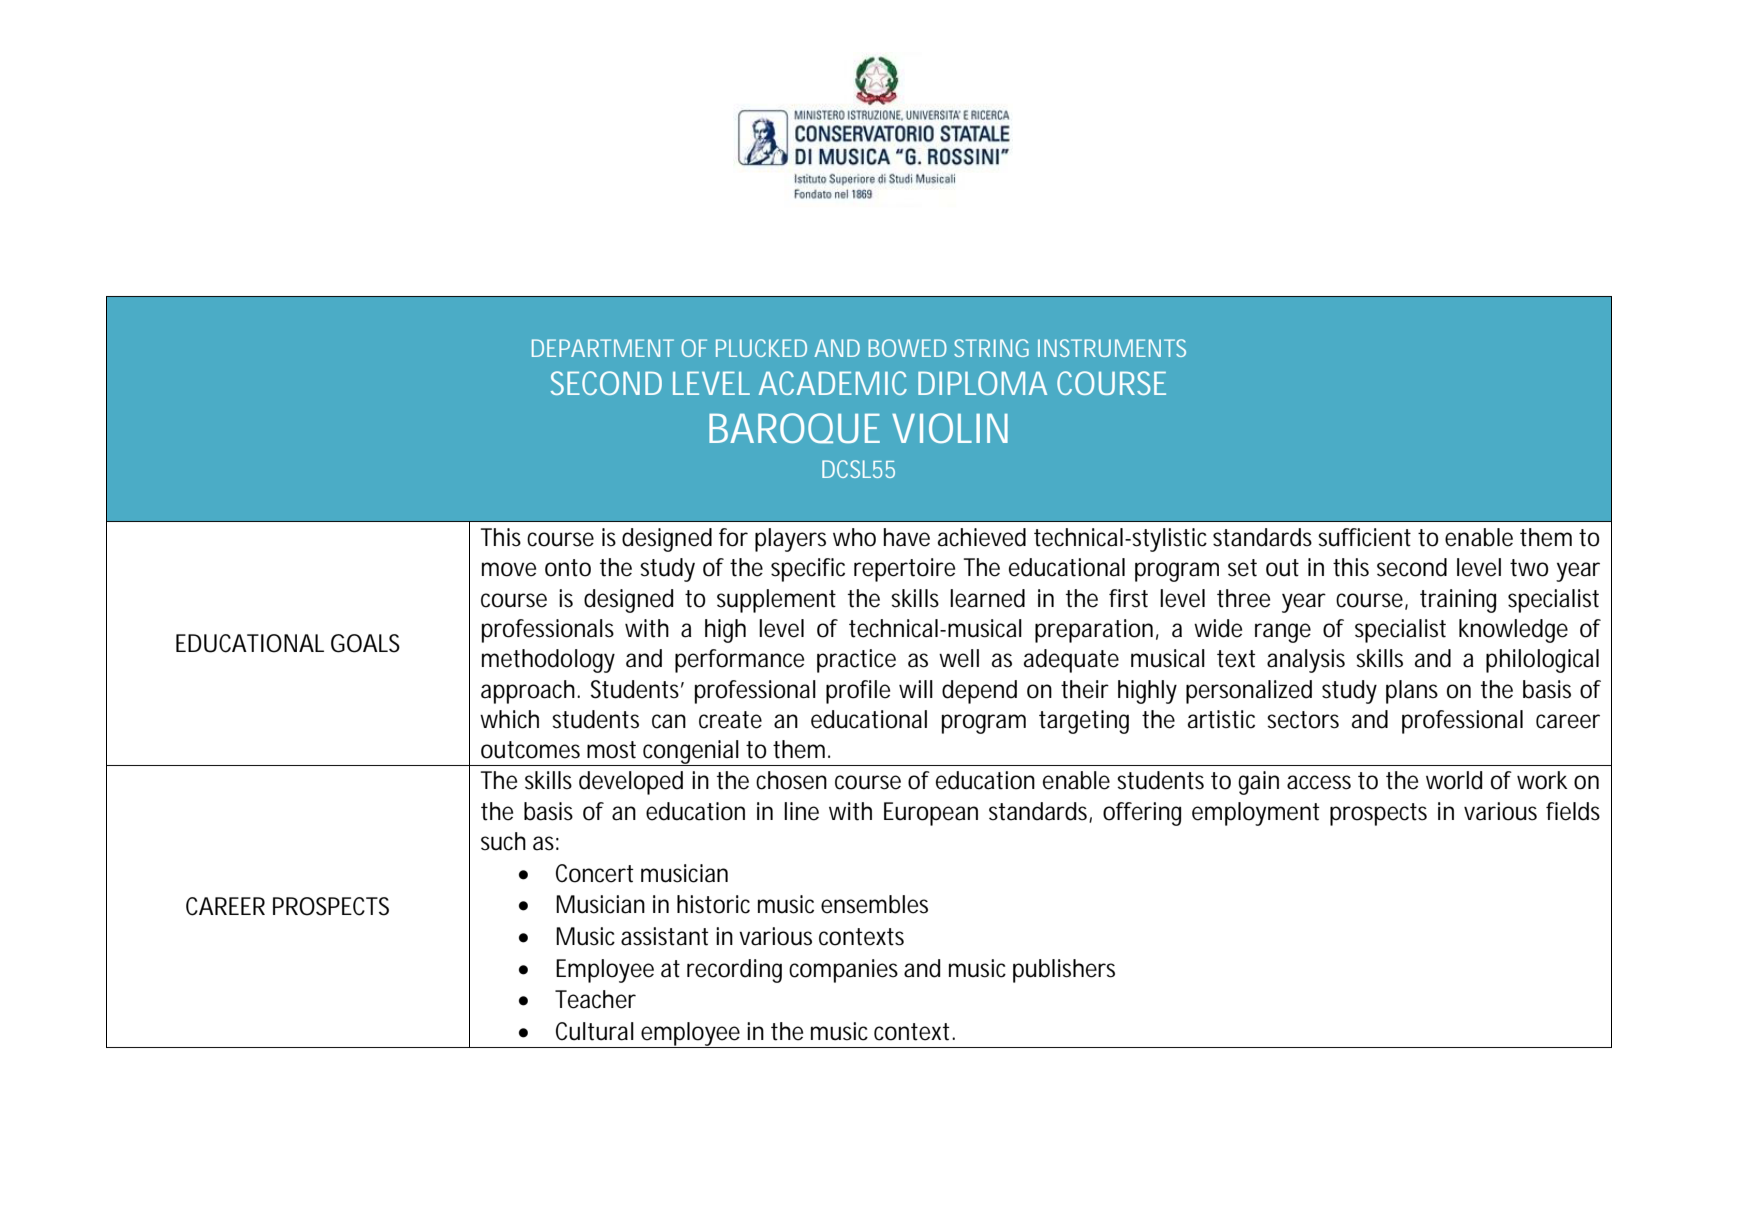 The image size is (1743, 1232). Describe the element at coordinates (979, 692) in the screenshot. I see `depend` at that location.
